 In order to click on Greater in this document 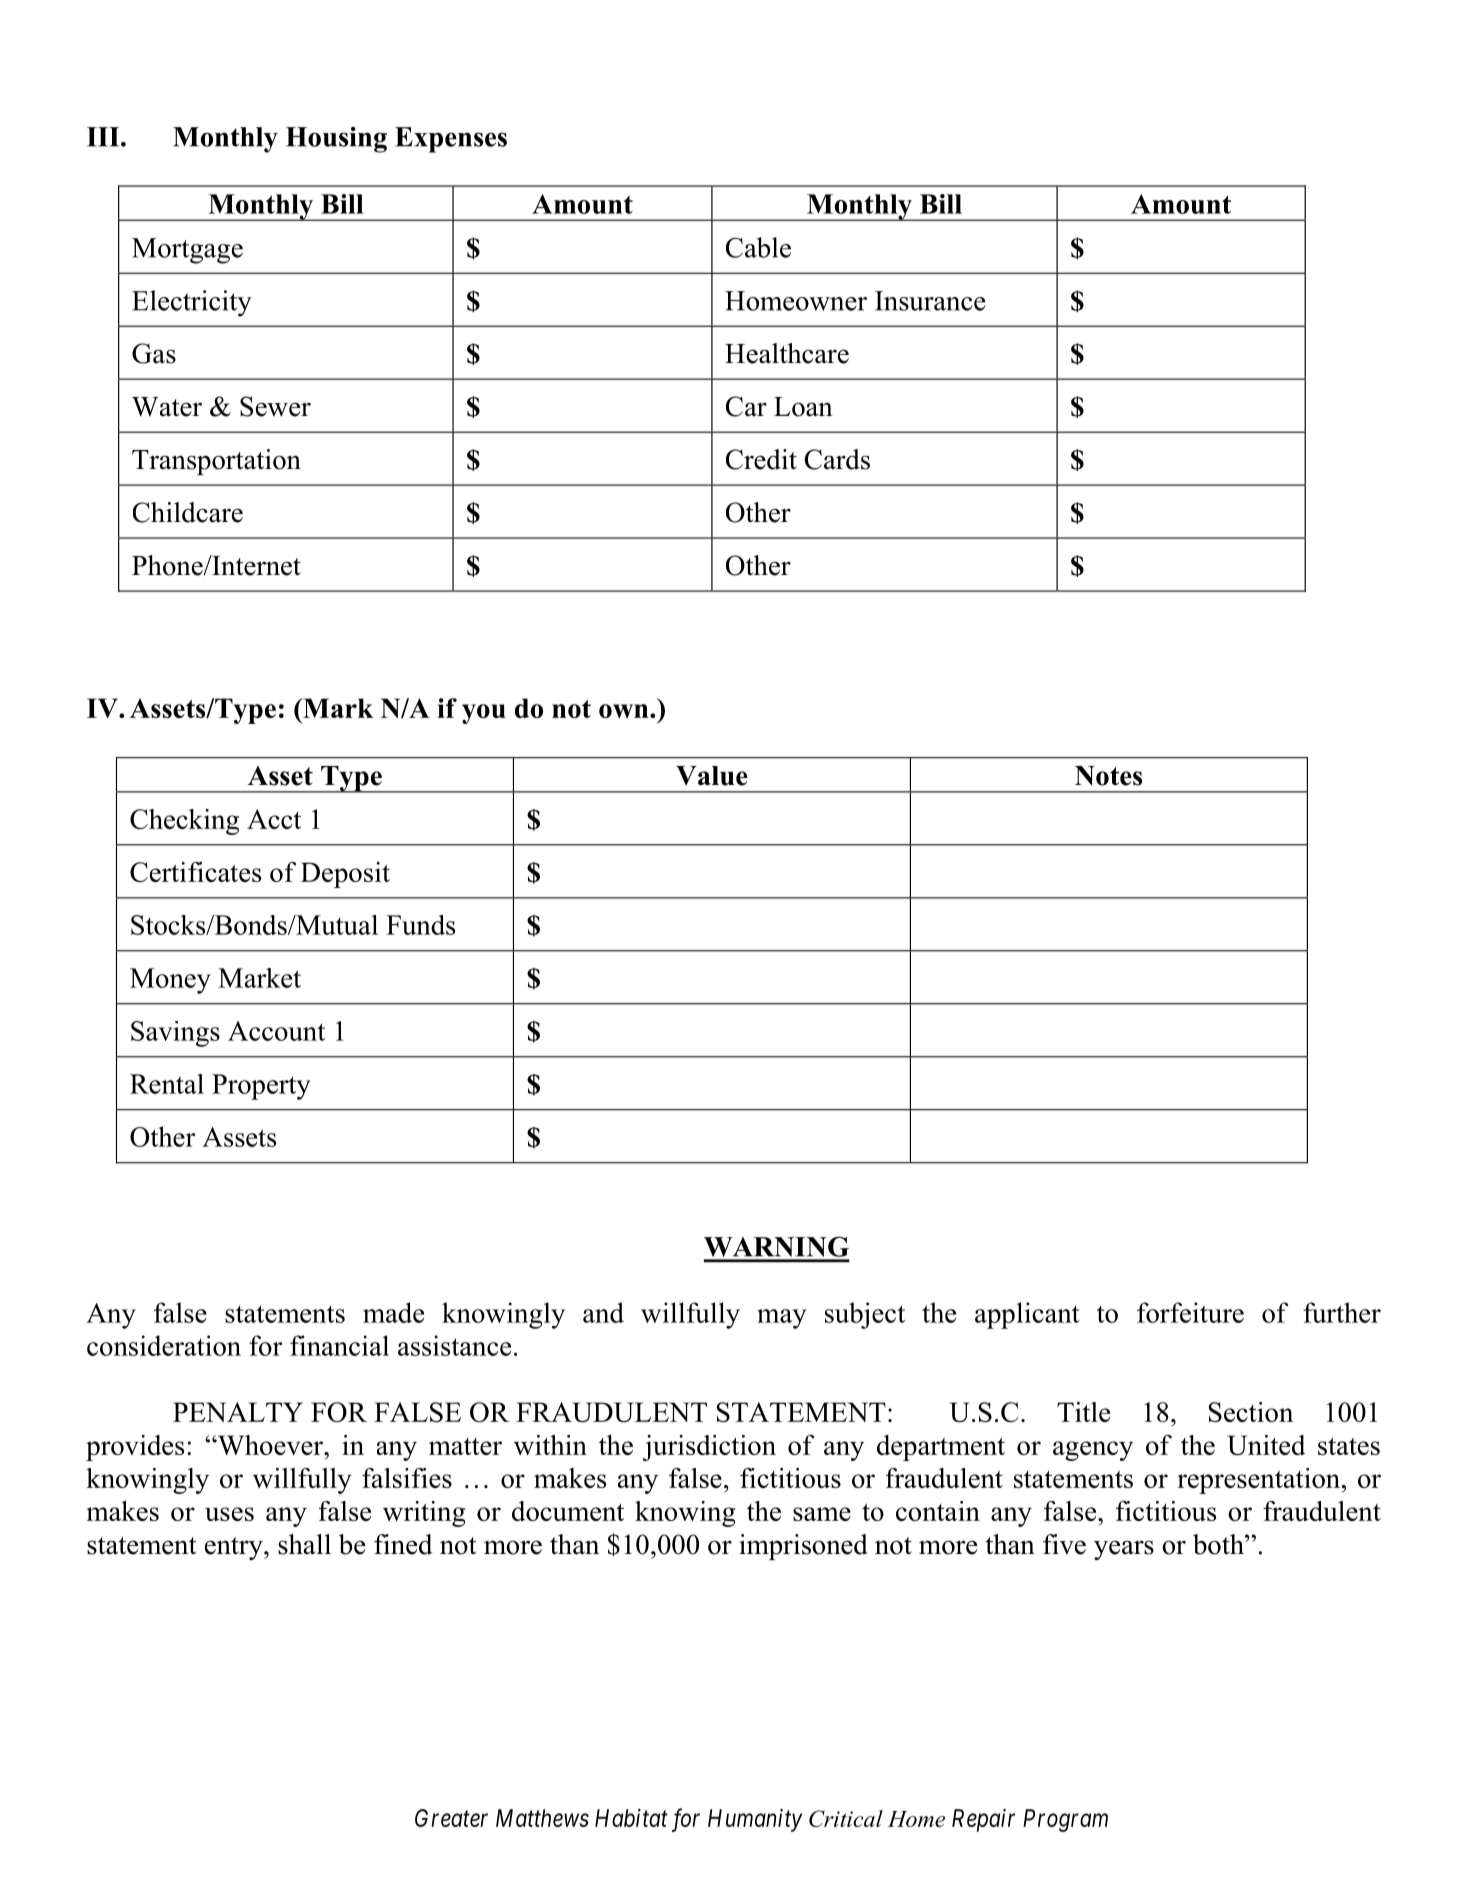, I will do `click(451, 1818)`.
